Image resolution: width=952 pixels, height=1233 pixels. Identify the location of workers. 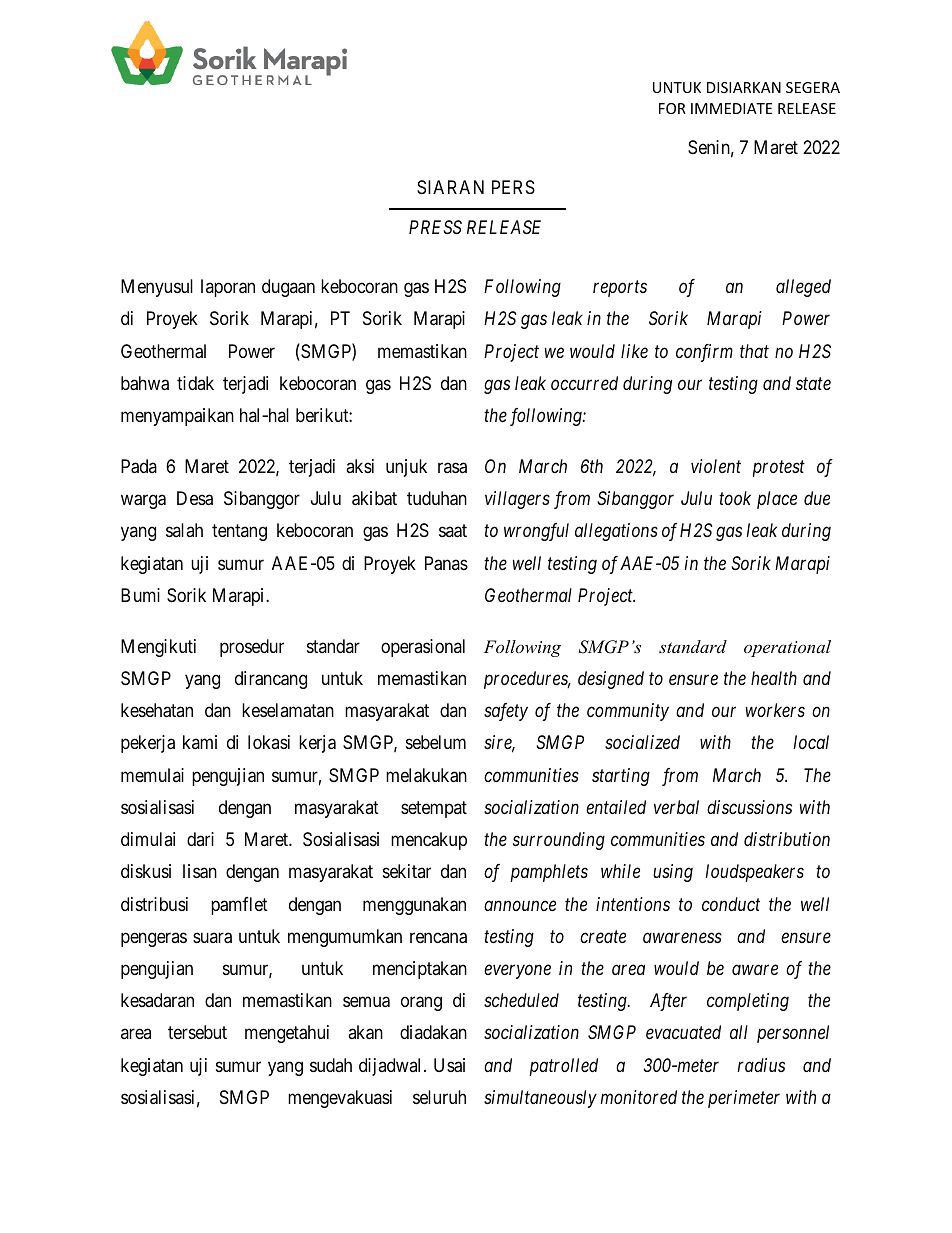
(775, 710).
